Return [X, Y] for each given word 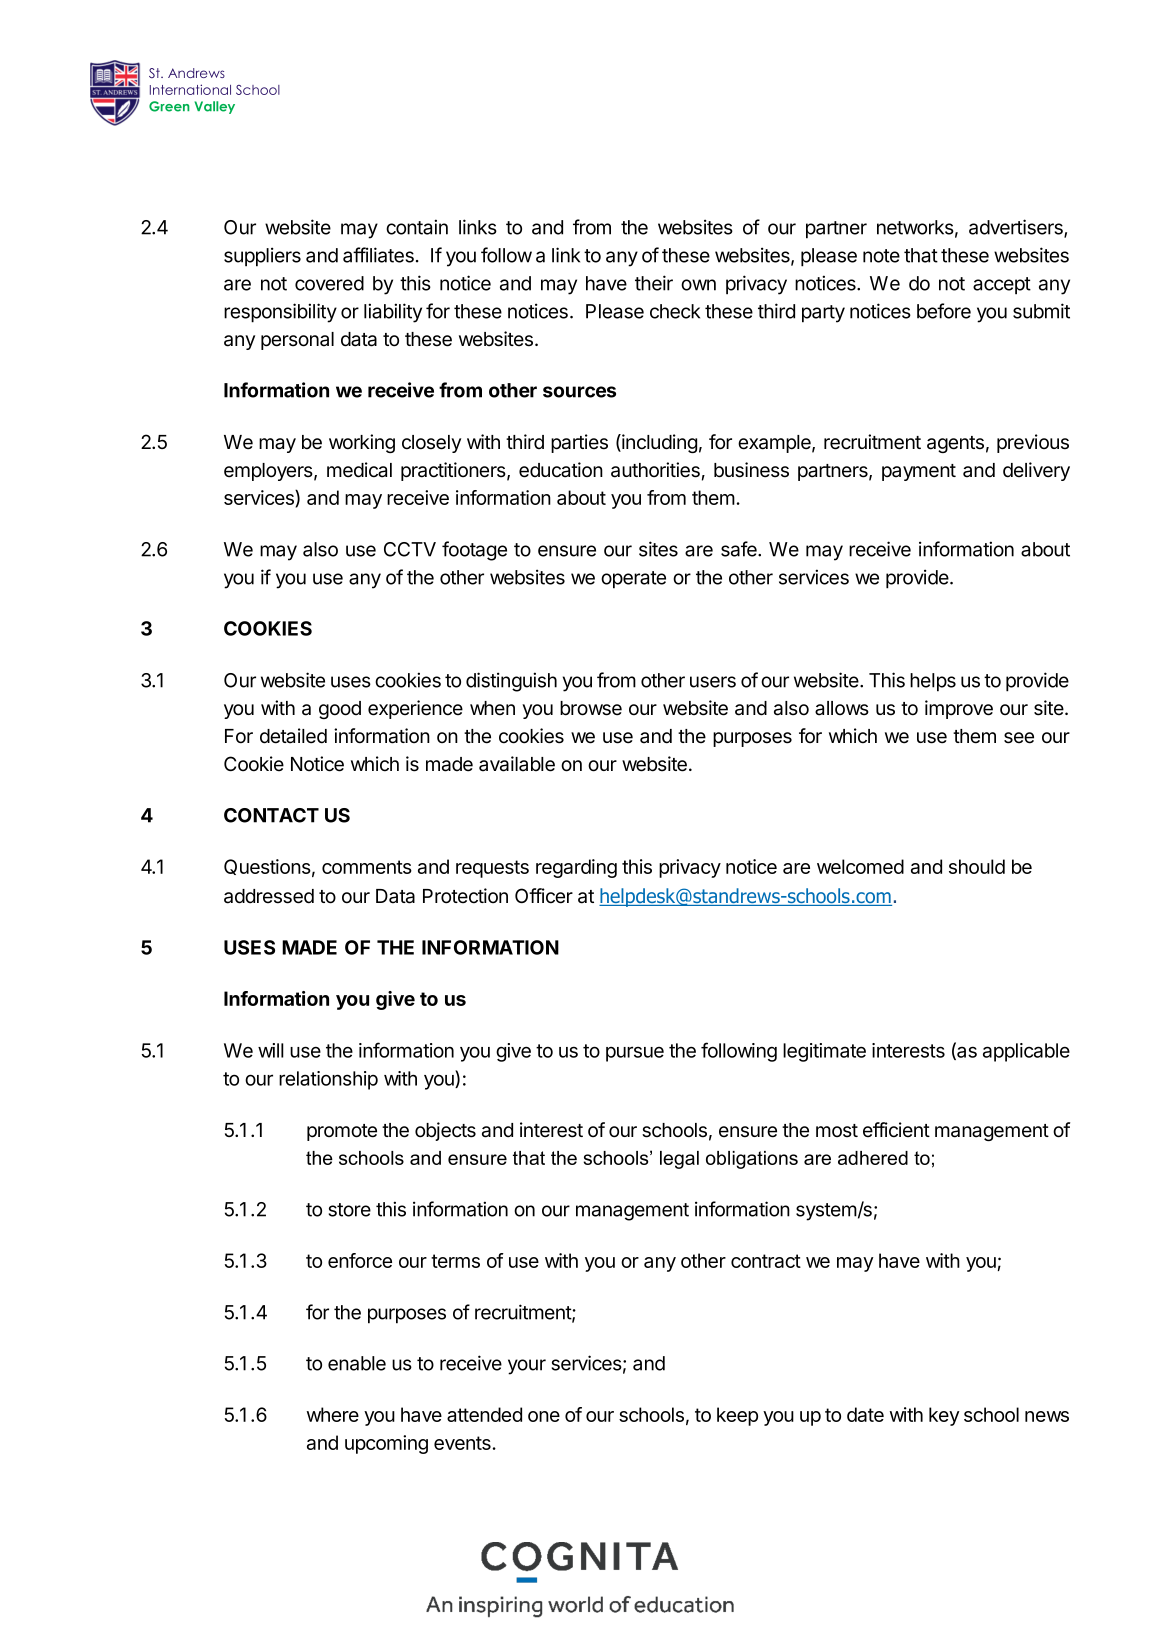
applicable [1026, 1052]
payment [919, 472]
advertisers [1017, 228]
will [271, 1050]
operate [633, 580]
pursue [635, 1054]
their [654, 283]
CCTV [410, 549]
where [333, 1414]
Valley [215, 107]
